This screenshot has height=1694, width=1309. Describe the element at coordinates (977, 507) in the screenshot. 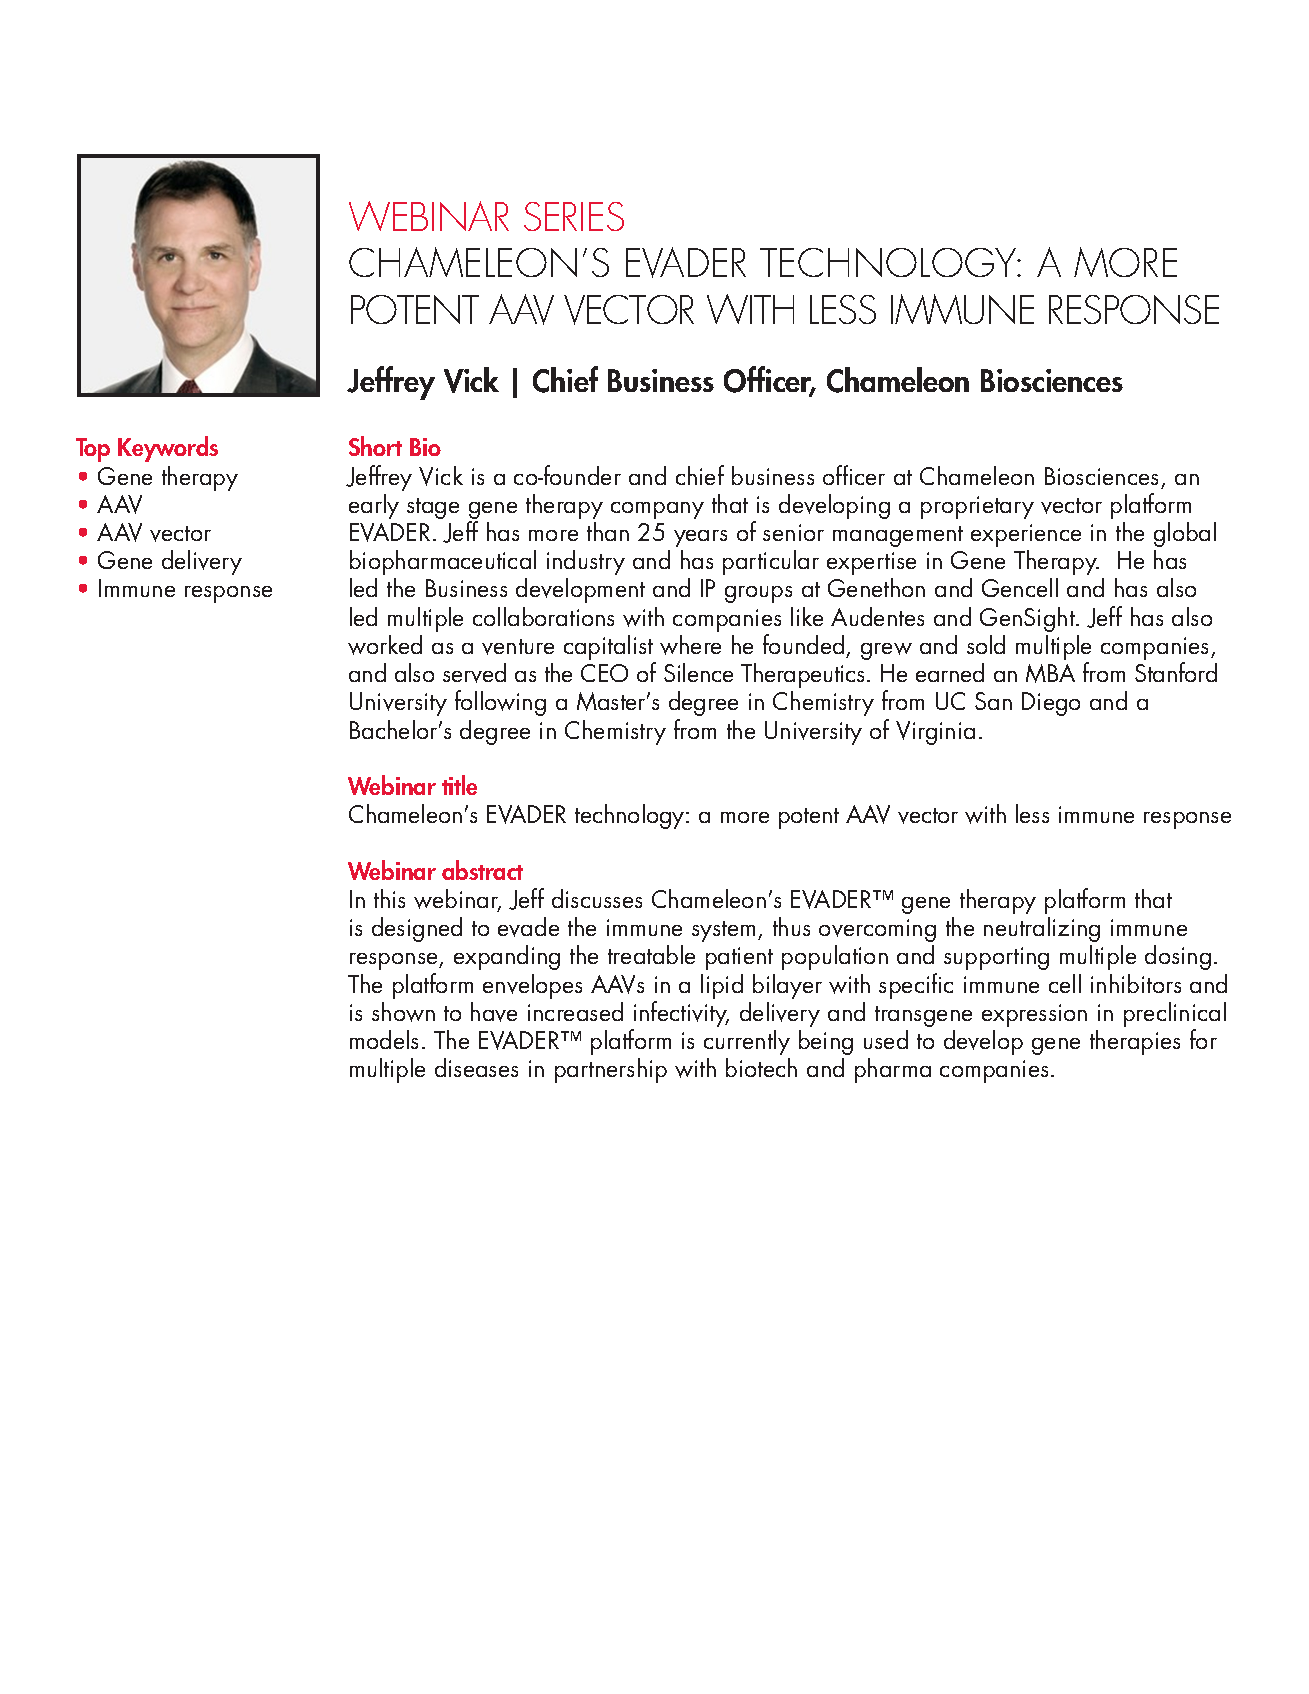

I see `proprietary` at that location.
